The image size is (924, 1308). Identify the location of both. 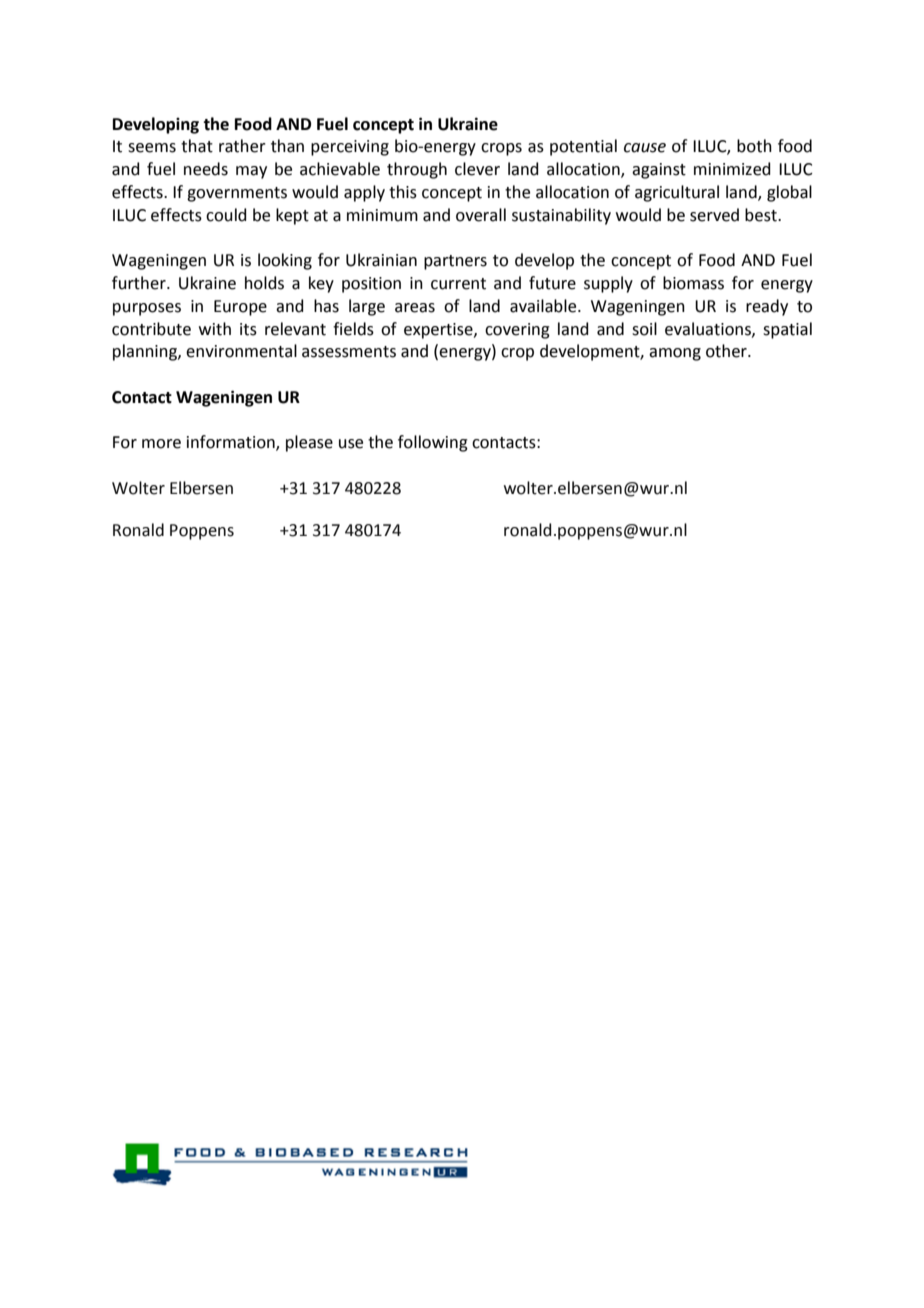
(754, 146).
